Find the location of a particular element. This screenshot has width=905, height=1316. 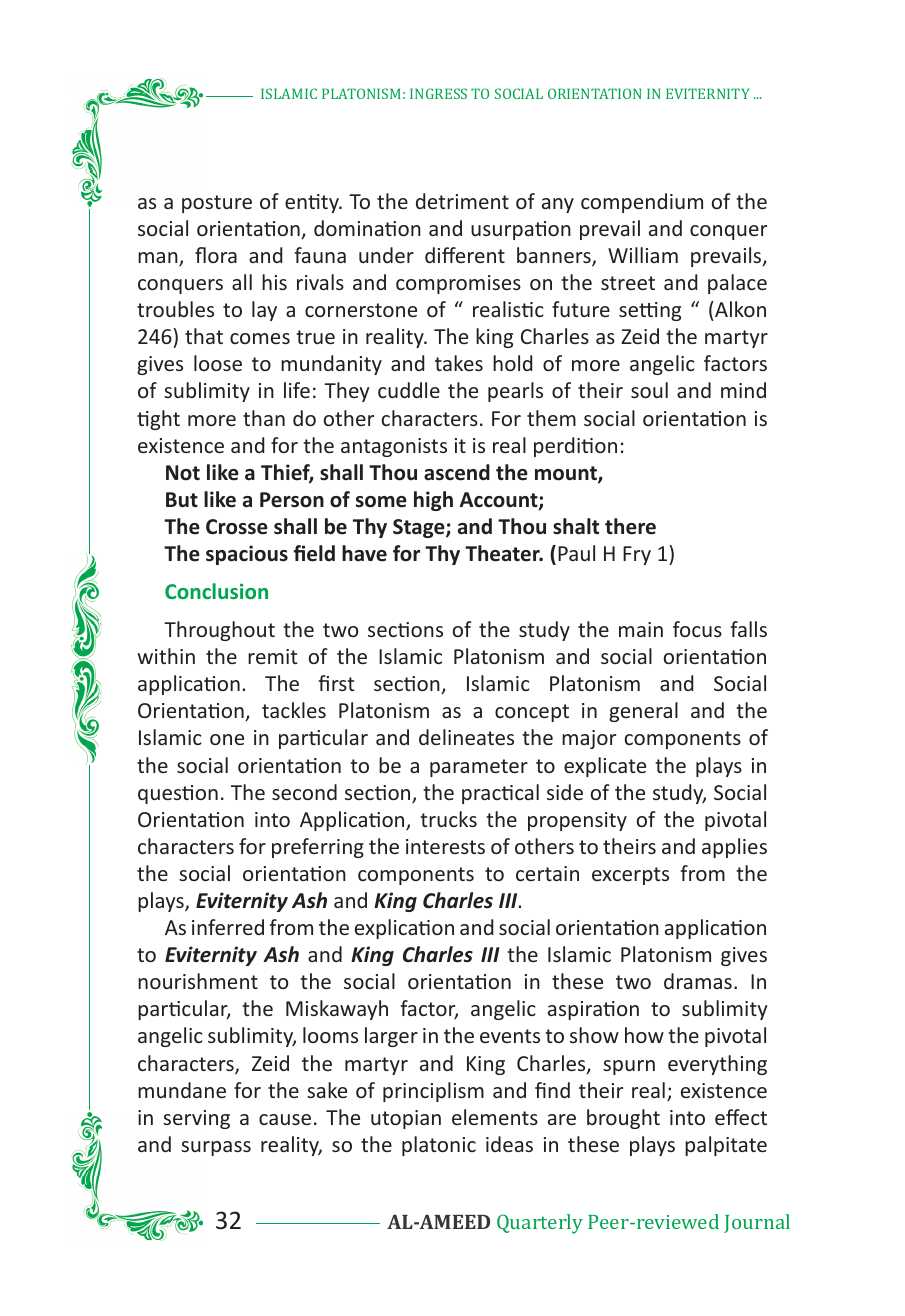

serving is located at coordinates (196, 1119).
